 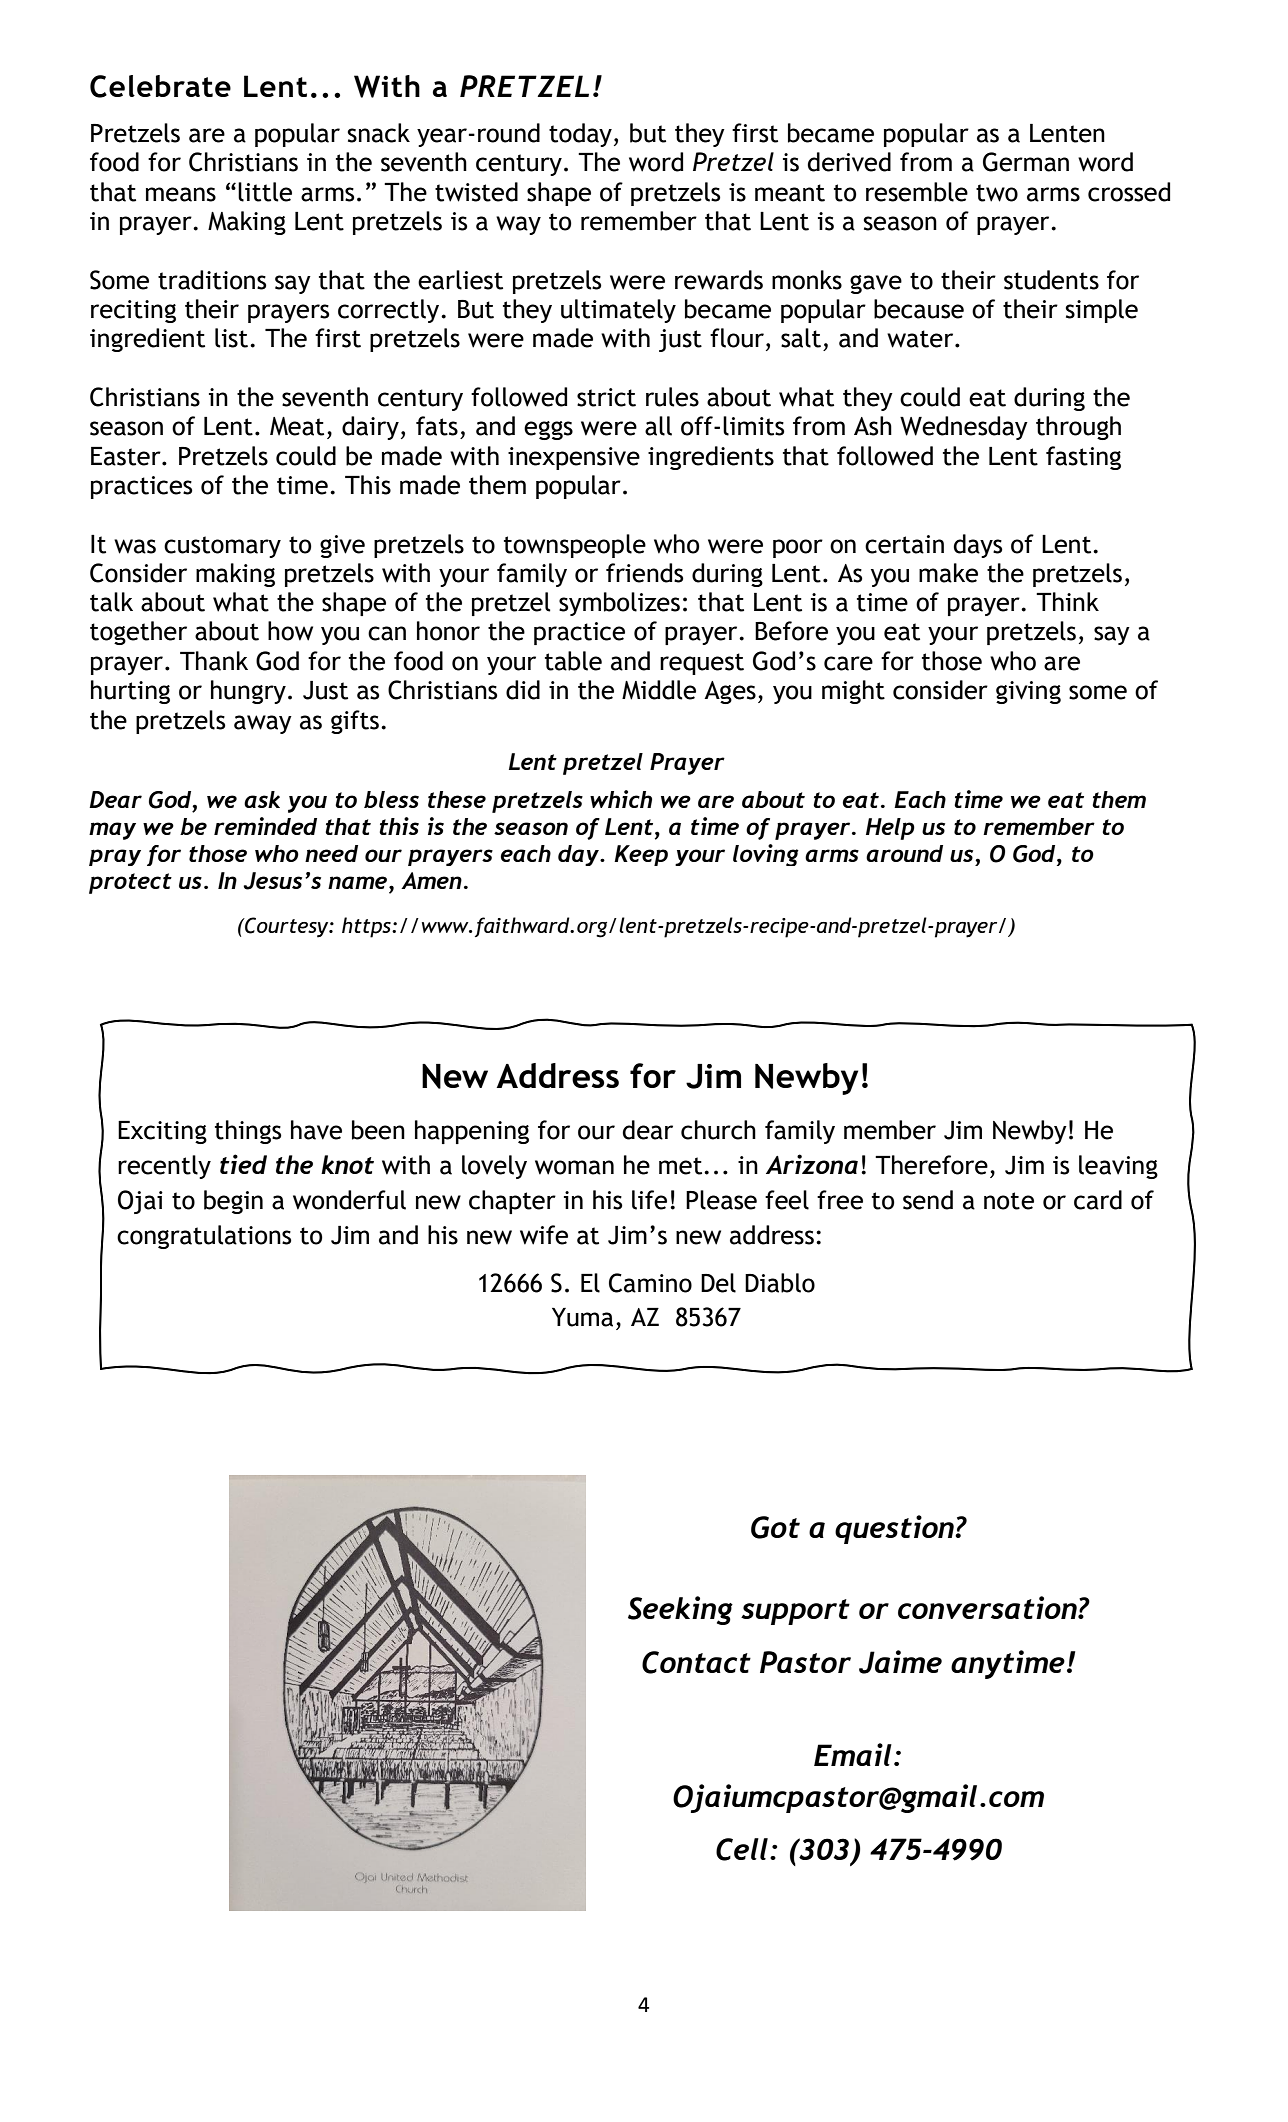 I want to click on Contact, so click(x=696, y=1662).
